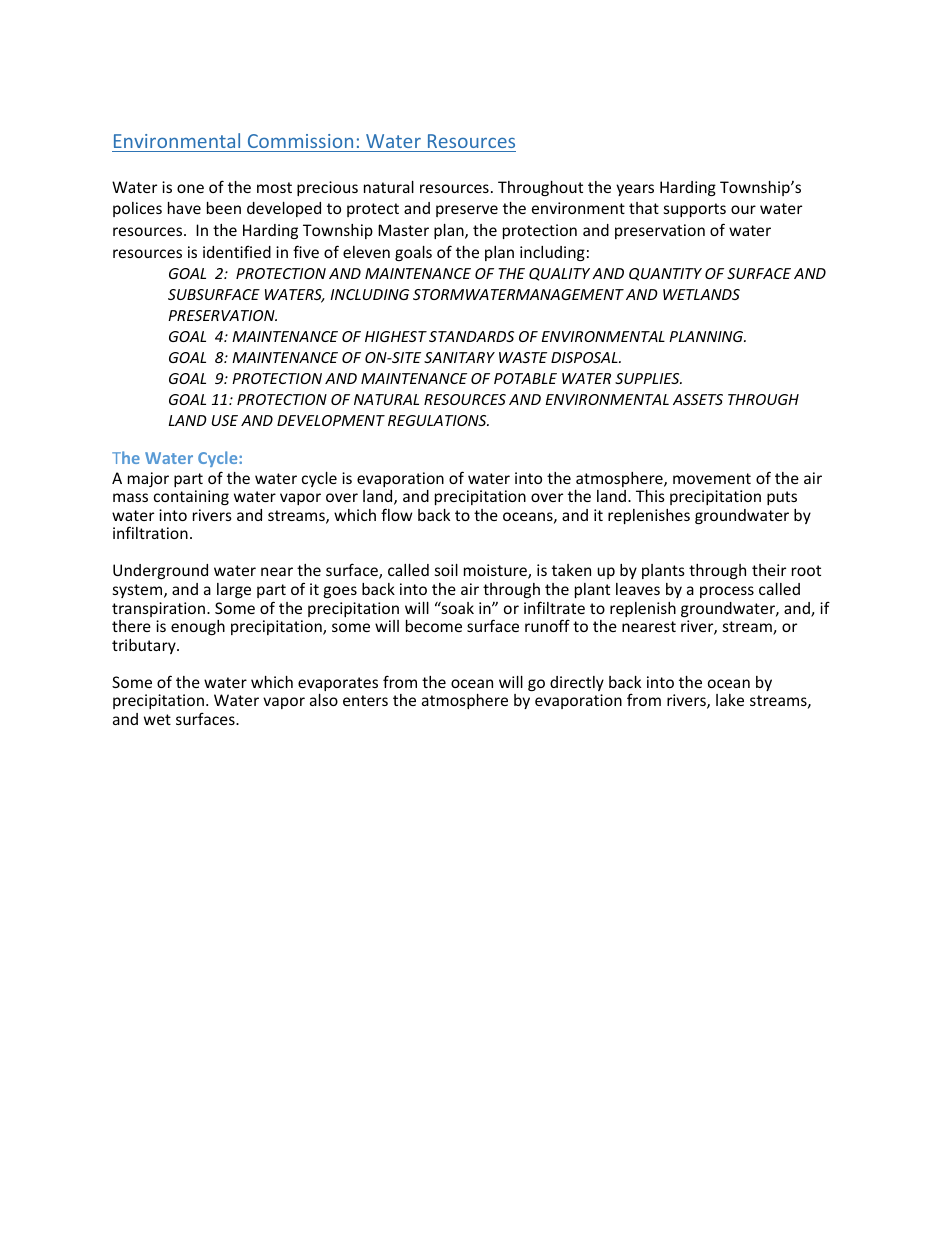 The width and height of the image is (952, 1233). Describe the element at coordinates (225, 420) in the image. I see `USE` at that location.
